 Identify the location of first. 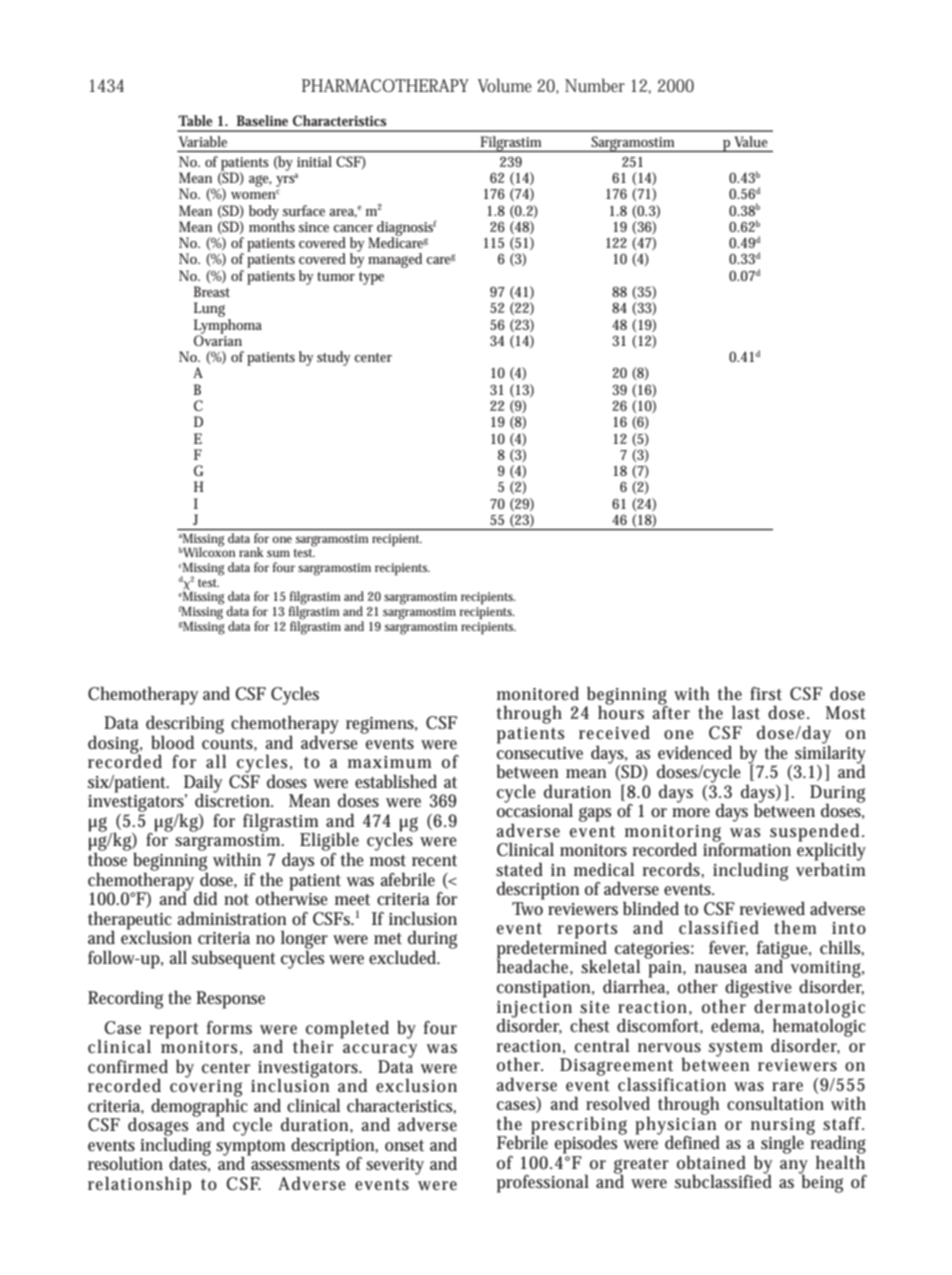
(766, 693).
